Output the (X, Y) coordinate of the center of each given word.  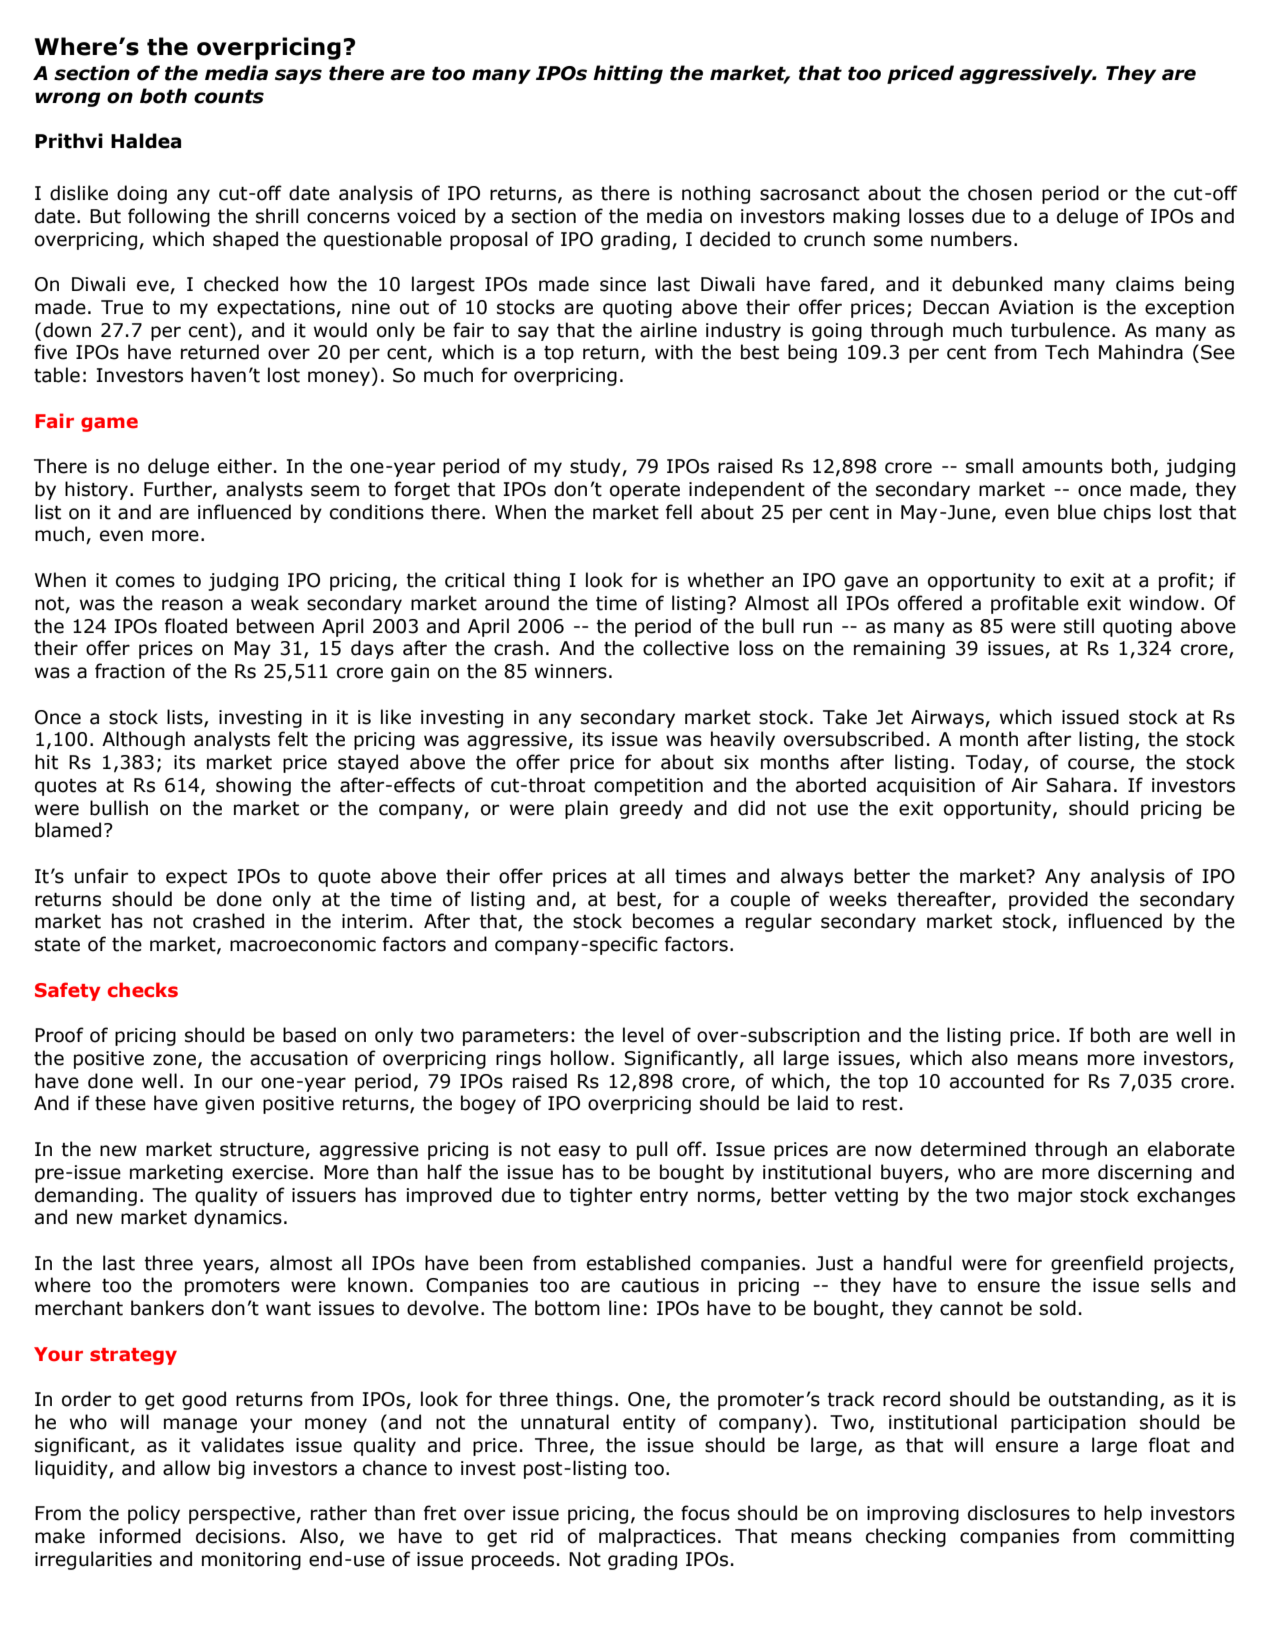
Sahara (1078, 785)
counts (229, 96)
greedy (651, 809)
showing (253, 786)
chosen (1000, 193)
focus (705, 1513)
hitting (628, 74)
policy (154, 1514)
